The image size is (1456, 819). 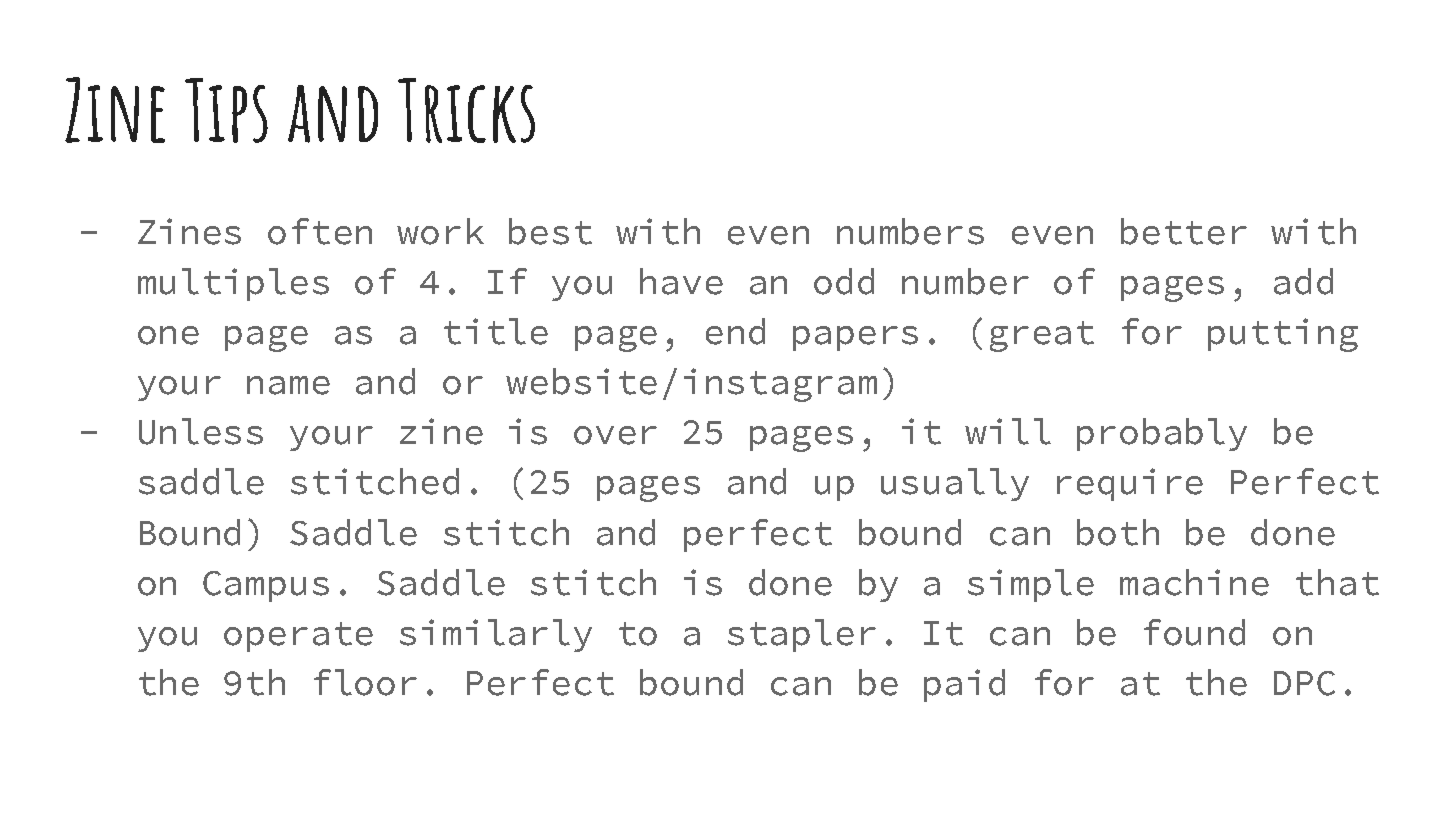 I want to click on putting, so click(x=1283, y=335).
